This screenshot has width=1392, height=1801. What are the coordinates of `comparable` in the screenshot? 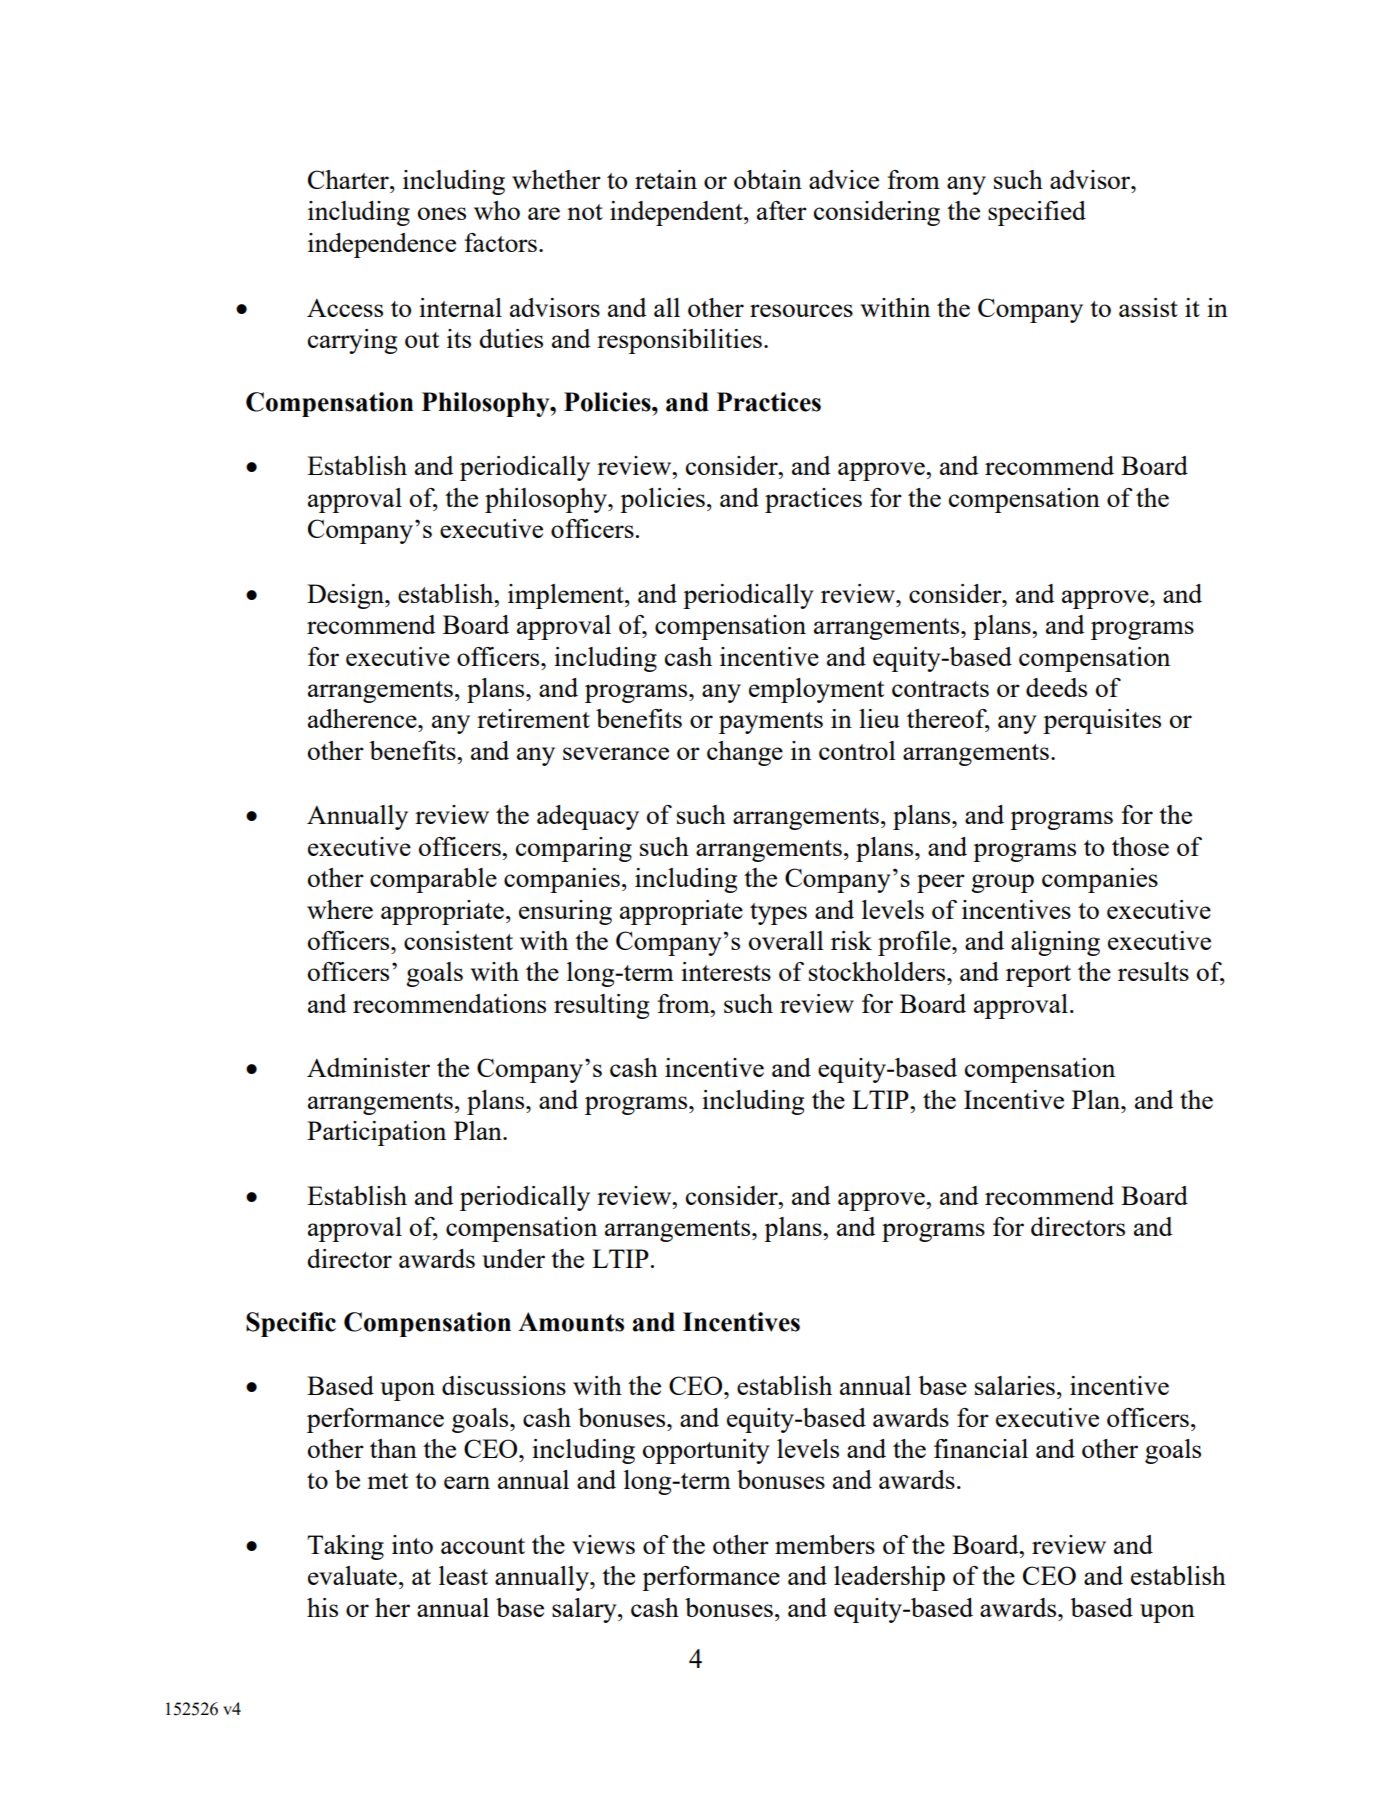 It's located at (433, 880).
